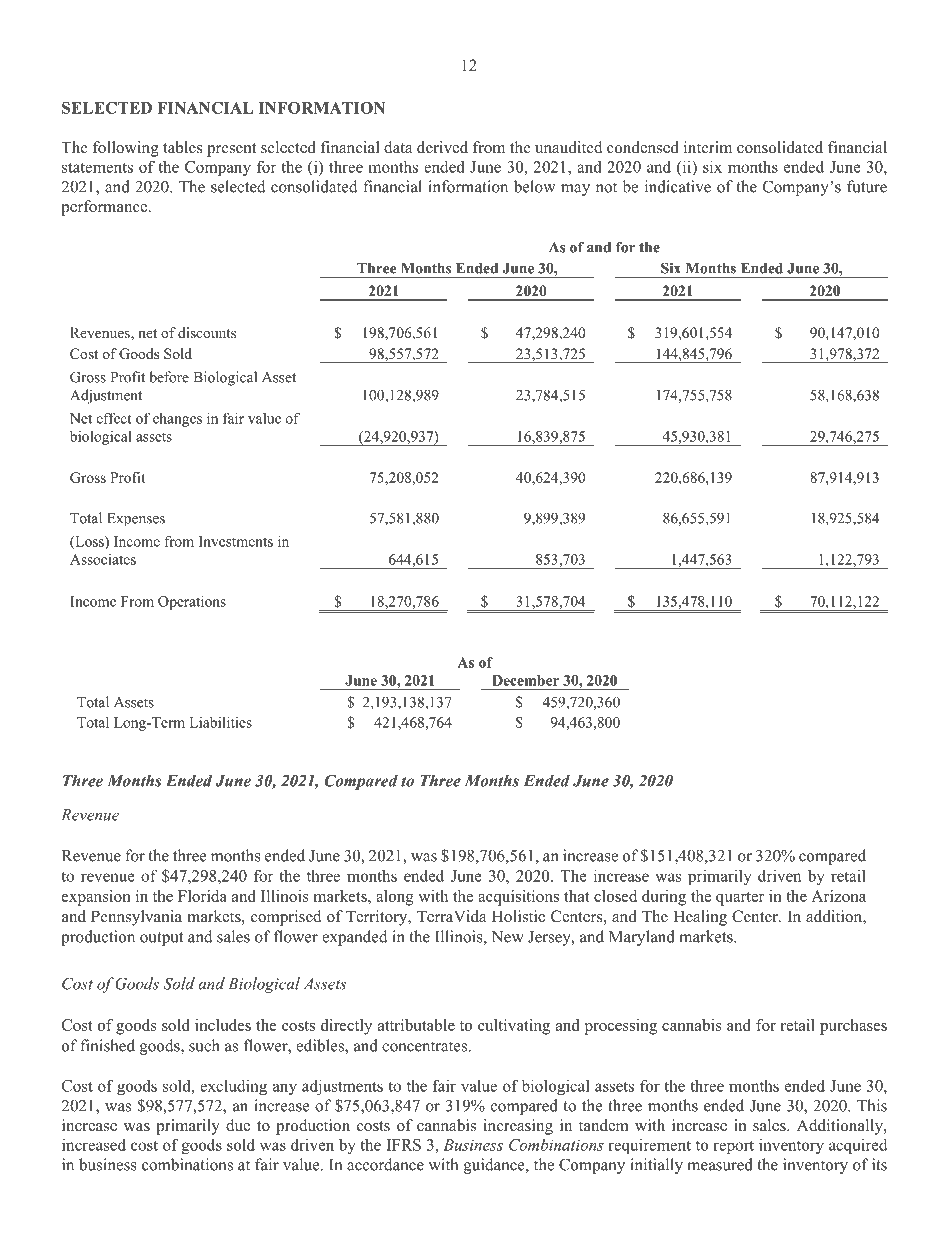 This screenshot has width=952, height=1233. What do you see at coordinates (183, 147) in the screenshot?
I see `tables` at bounding box center [183, 147].
